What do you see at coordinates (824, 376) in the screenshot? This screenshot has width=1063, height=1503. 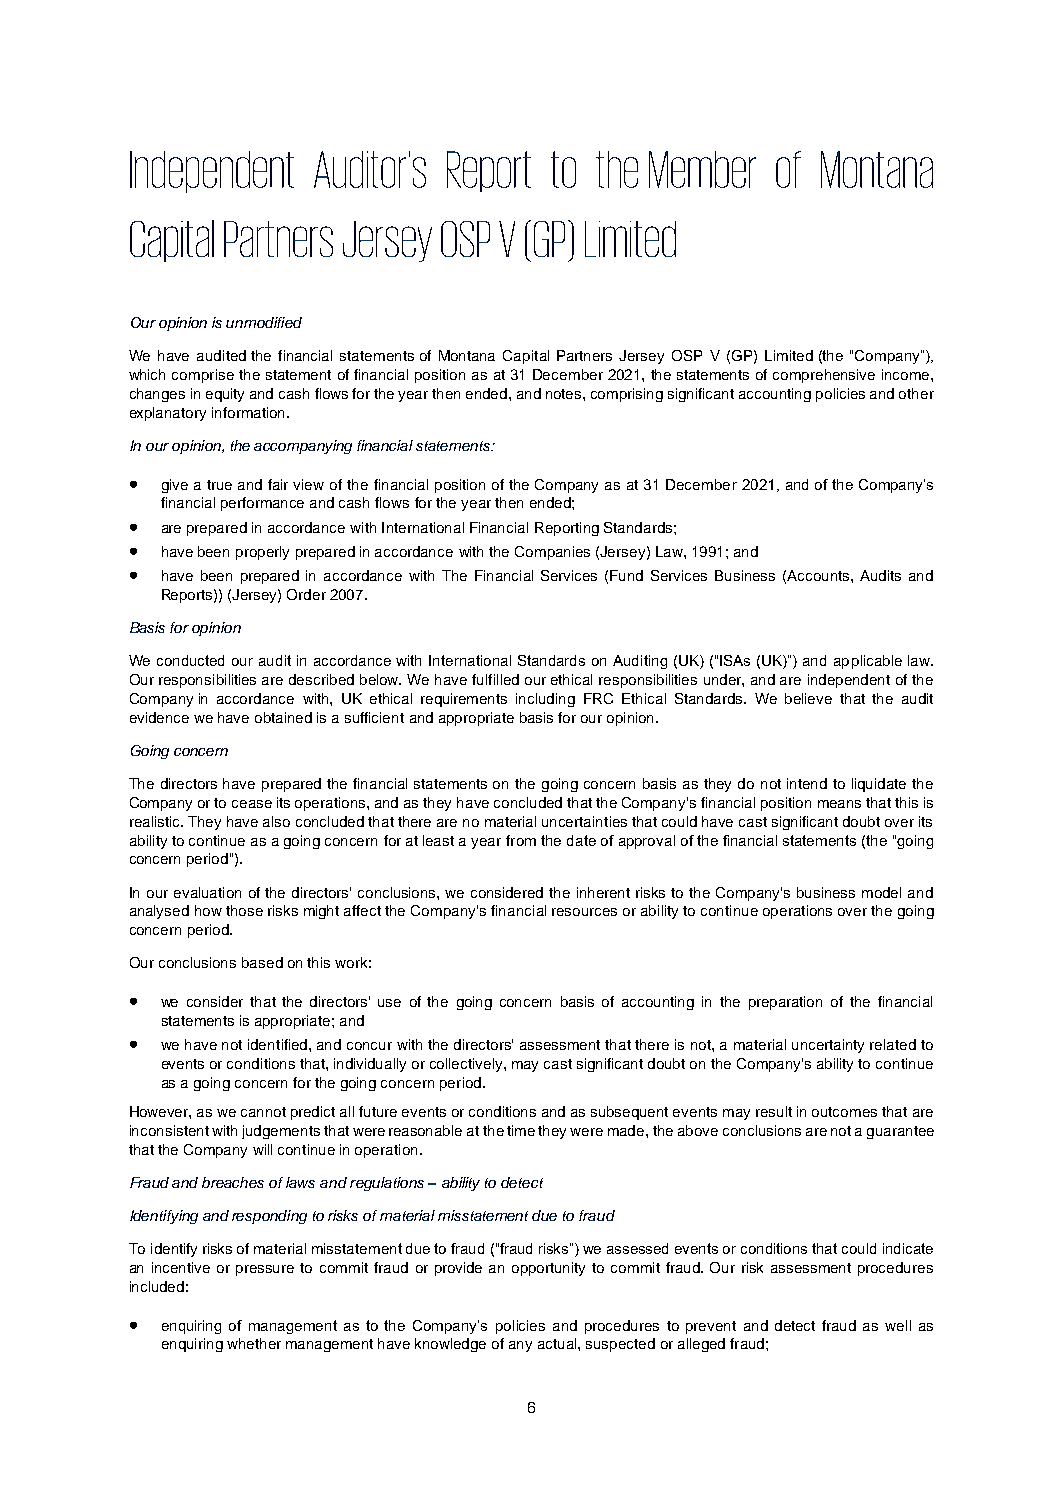 I see `comprehensive` at bounding box center [824, 376].
